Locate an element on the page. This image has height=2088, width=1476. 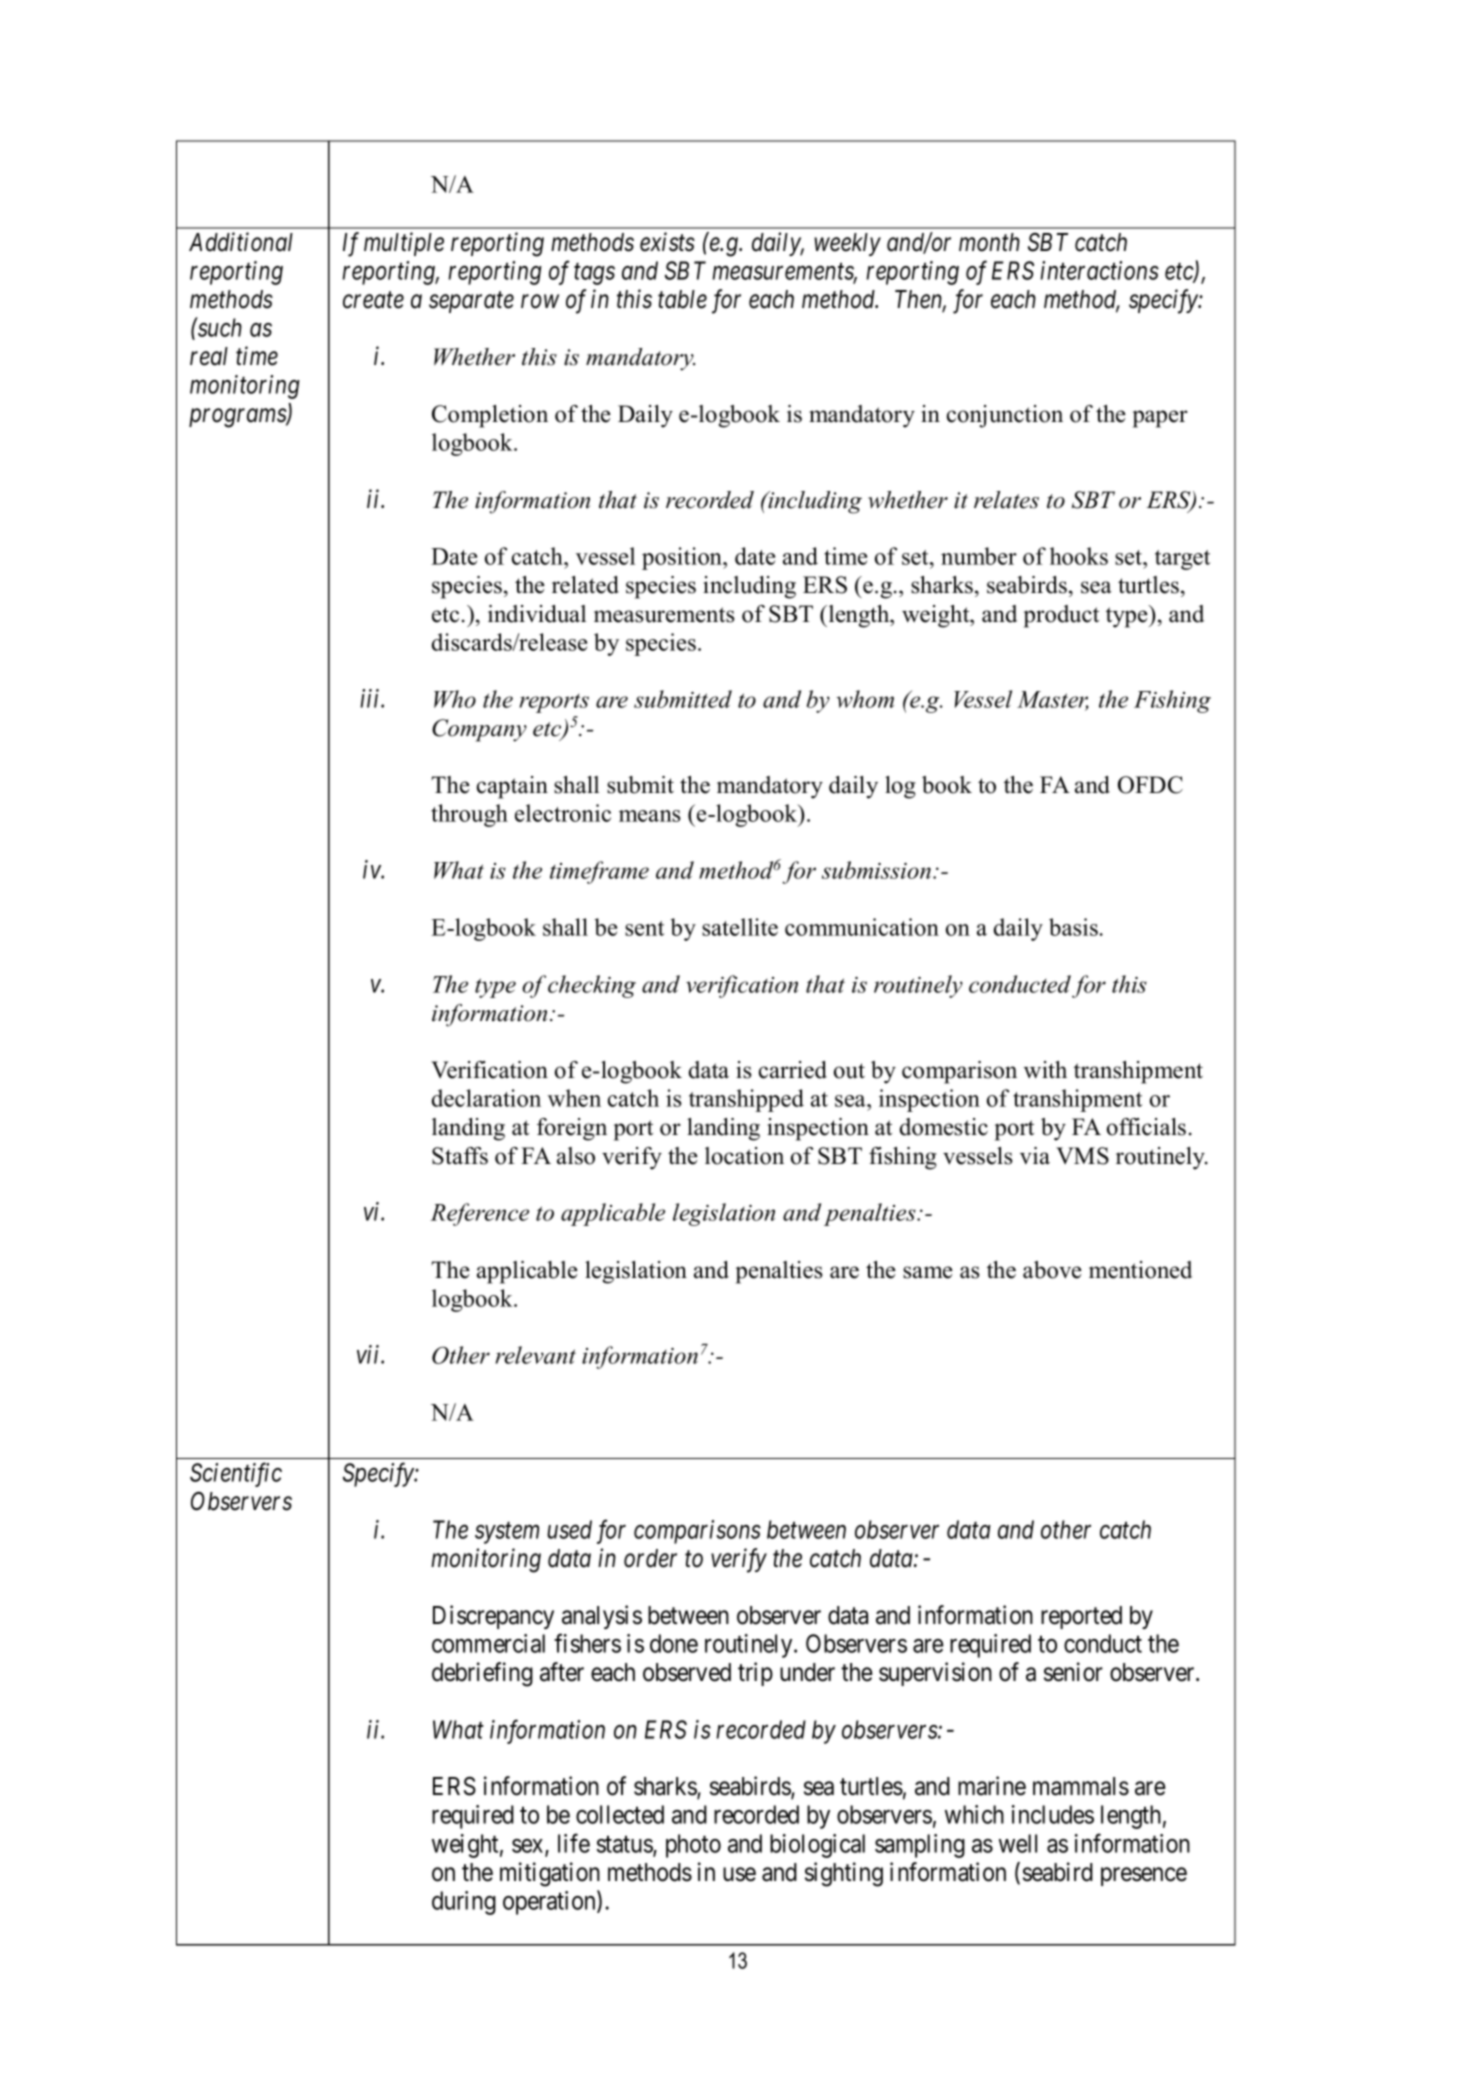
photo is located at coordinates (693, 1846).
